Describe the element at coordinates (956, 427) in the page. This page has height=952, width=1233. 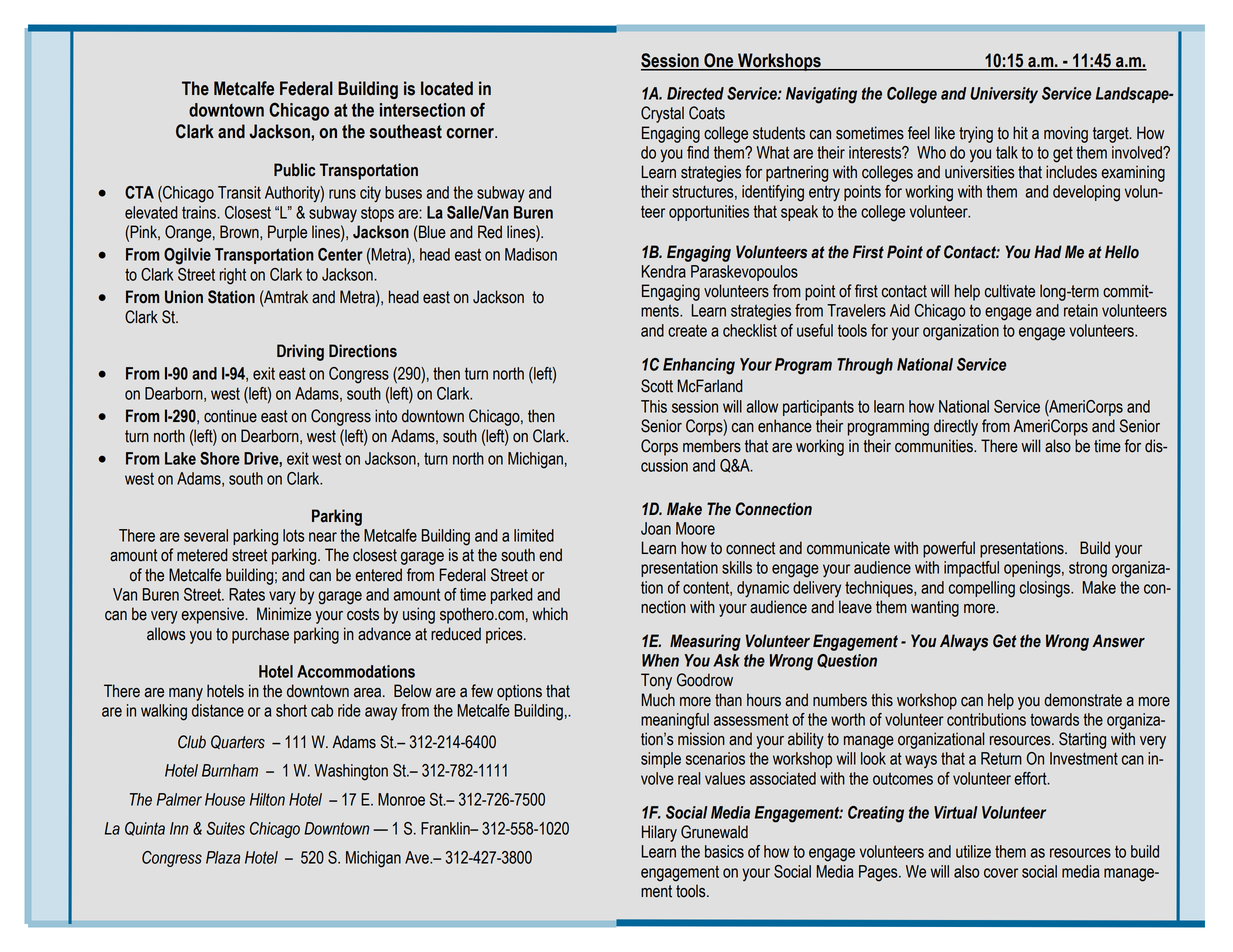
I see `directly` at that location.
